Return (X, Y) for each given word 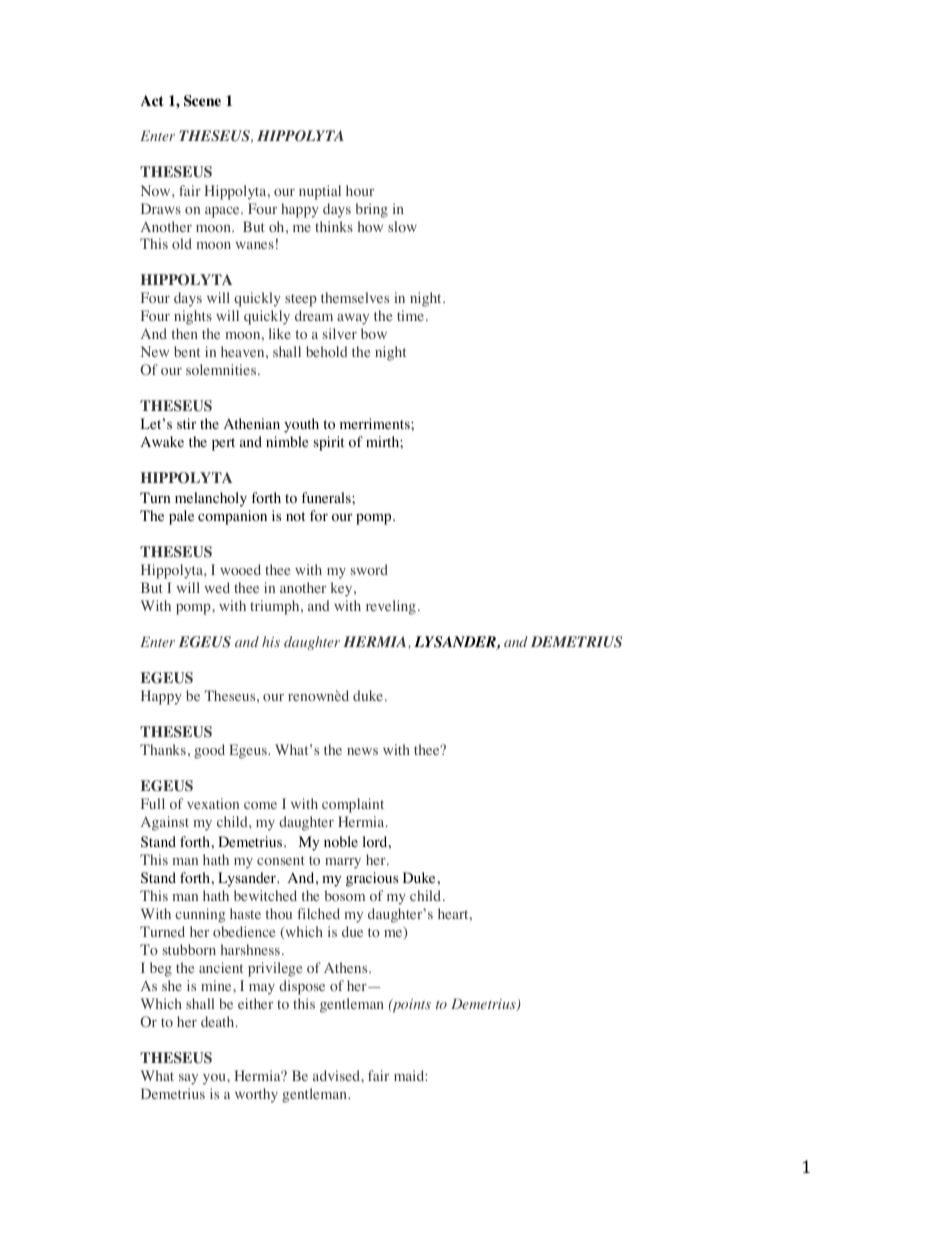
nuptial (320, 192)
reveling (391, 607)
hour (360, 190)
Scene (202, 101)
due (352, 931)
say (188, 1079)
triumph (276, 607)
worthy (256, 1095)
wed (217, 587)
